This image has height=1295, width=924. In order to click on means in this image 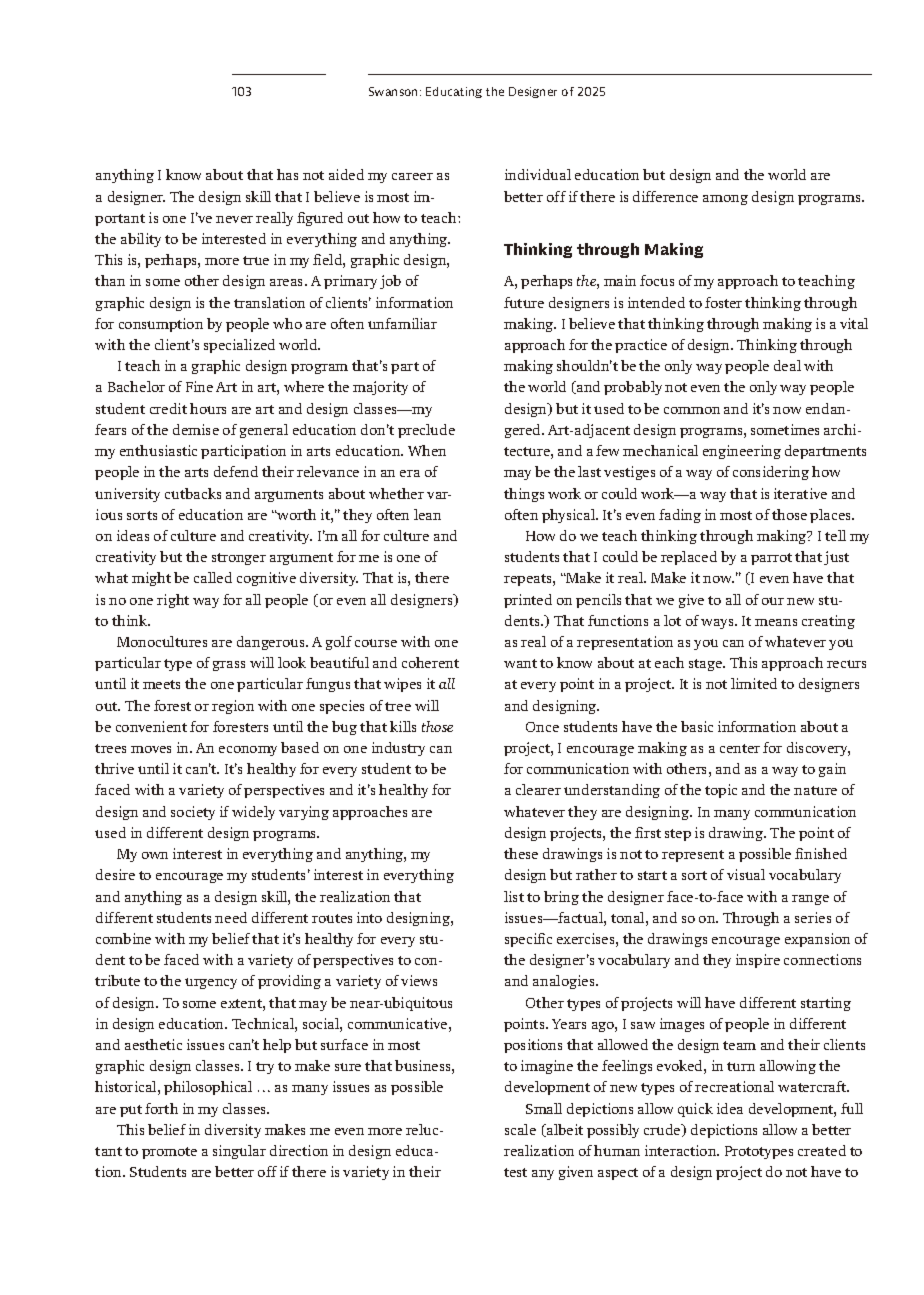, I will do `click(776, 622)`.
